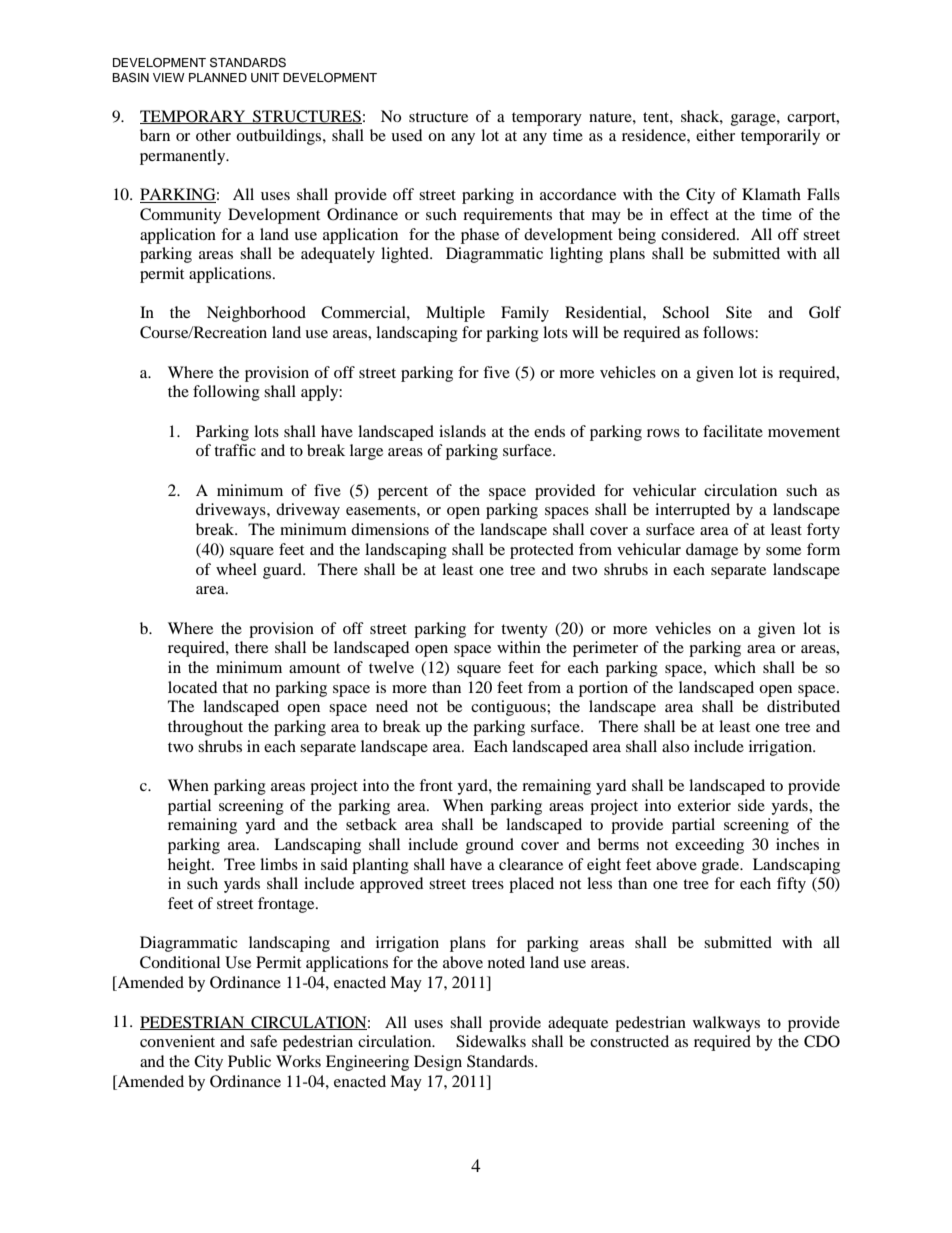  What do you see at coordinates (803, 706) in the page?
I see `distributed` at bounding box center [803, 706].
